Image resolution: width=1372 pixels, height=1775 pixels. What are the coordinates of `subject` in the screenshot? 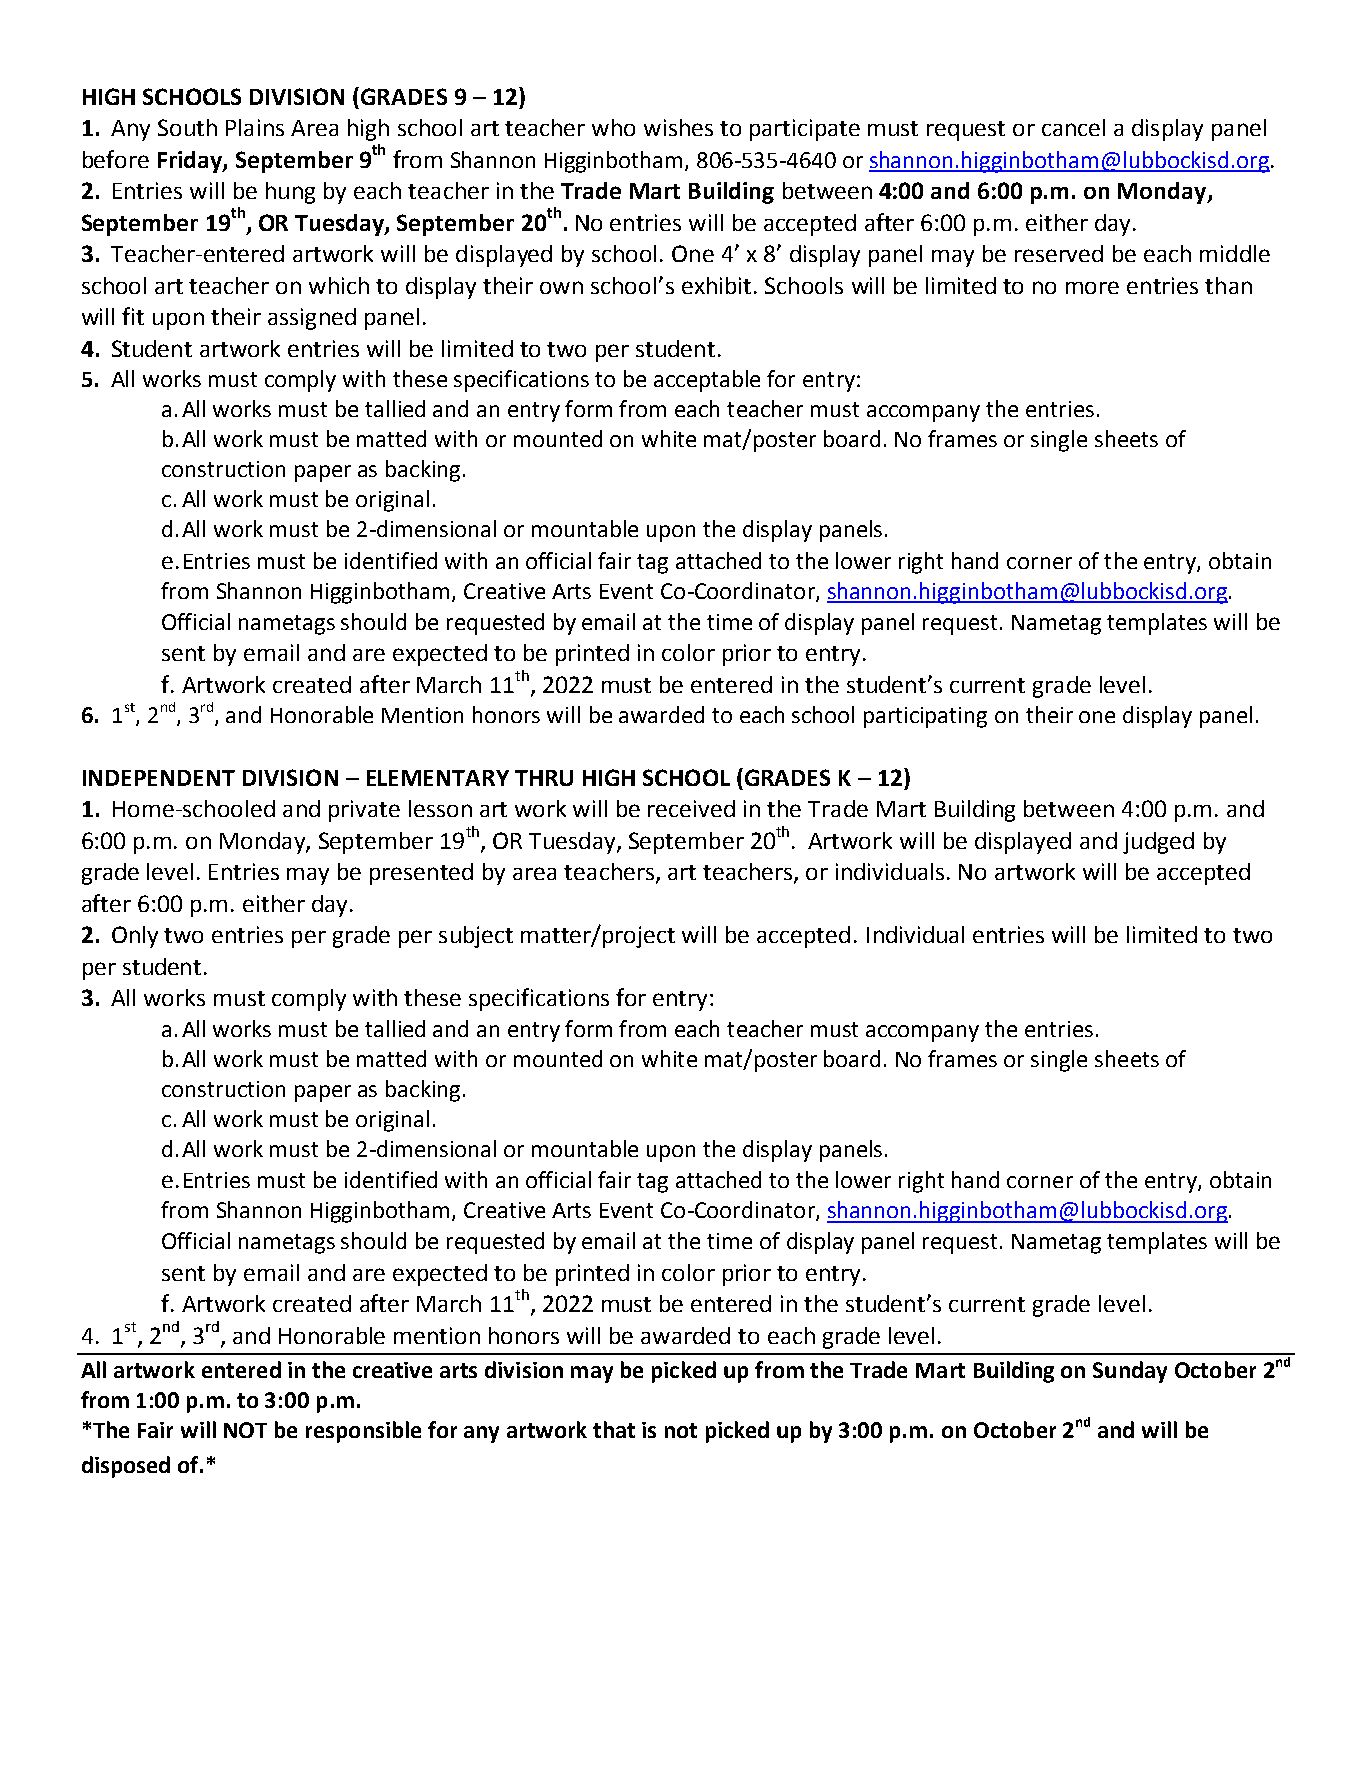 It's located at (476, 937).
